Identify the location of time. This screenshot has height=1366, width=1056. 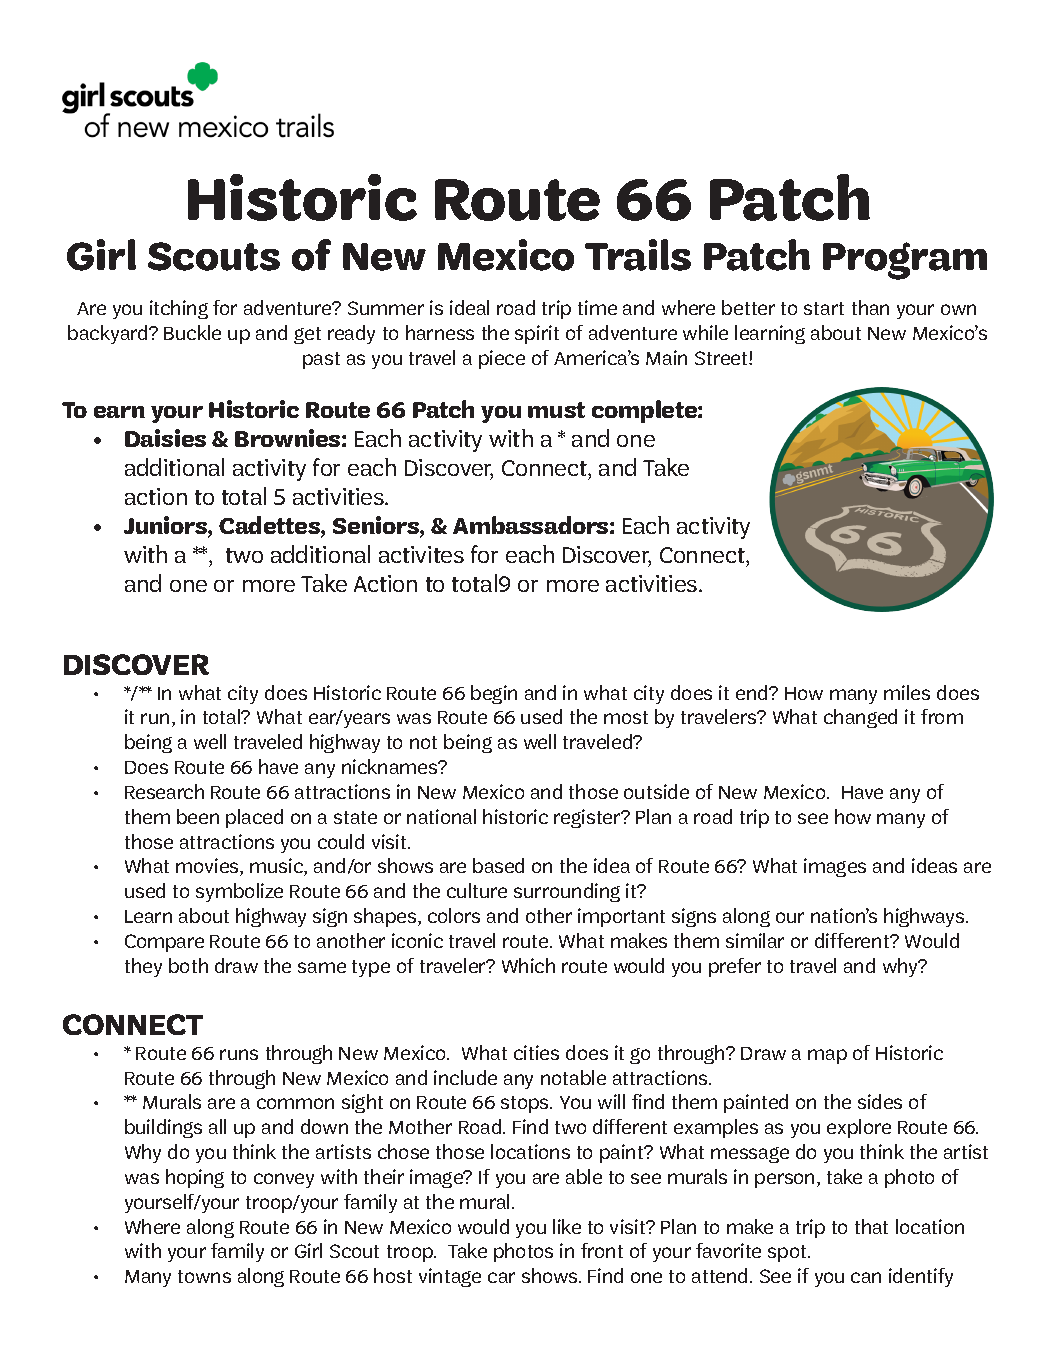
(597, 307).
